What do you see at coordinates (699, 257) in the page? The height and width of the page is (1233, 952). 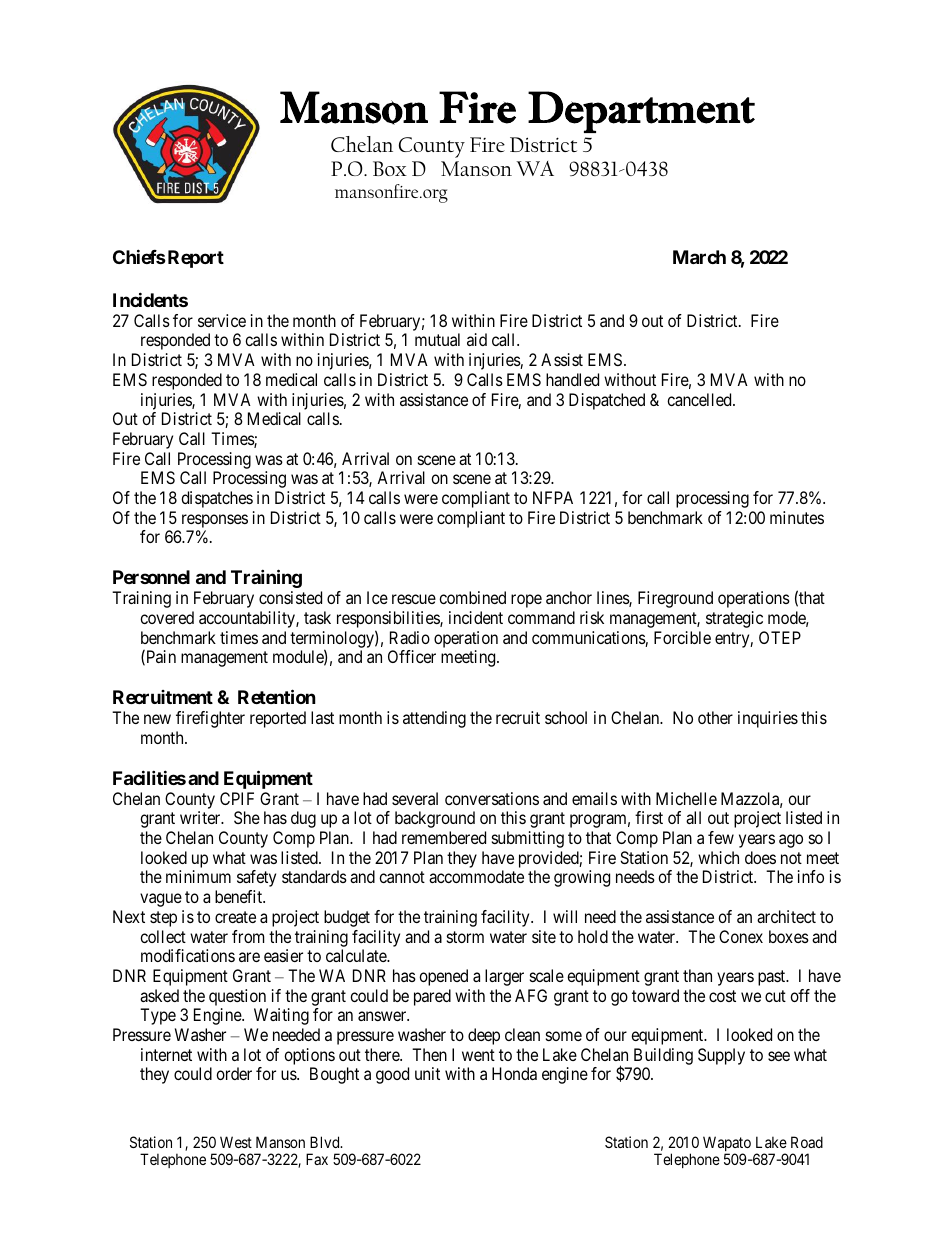 I see `March` at bounding box center [699, 257].
